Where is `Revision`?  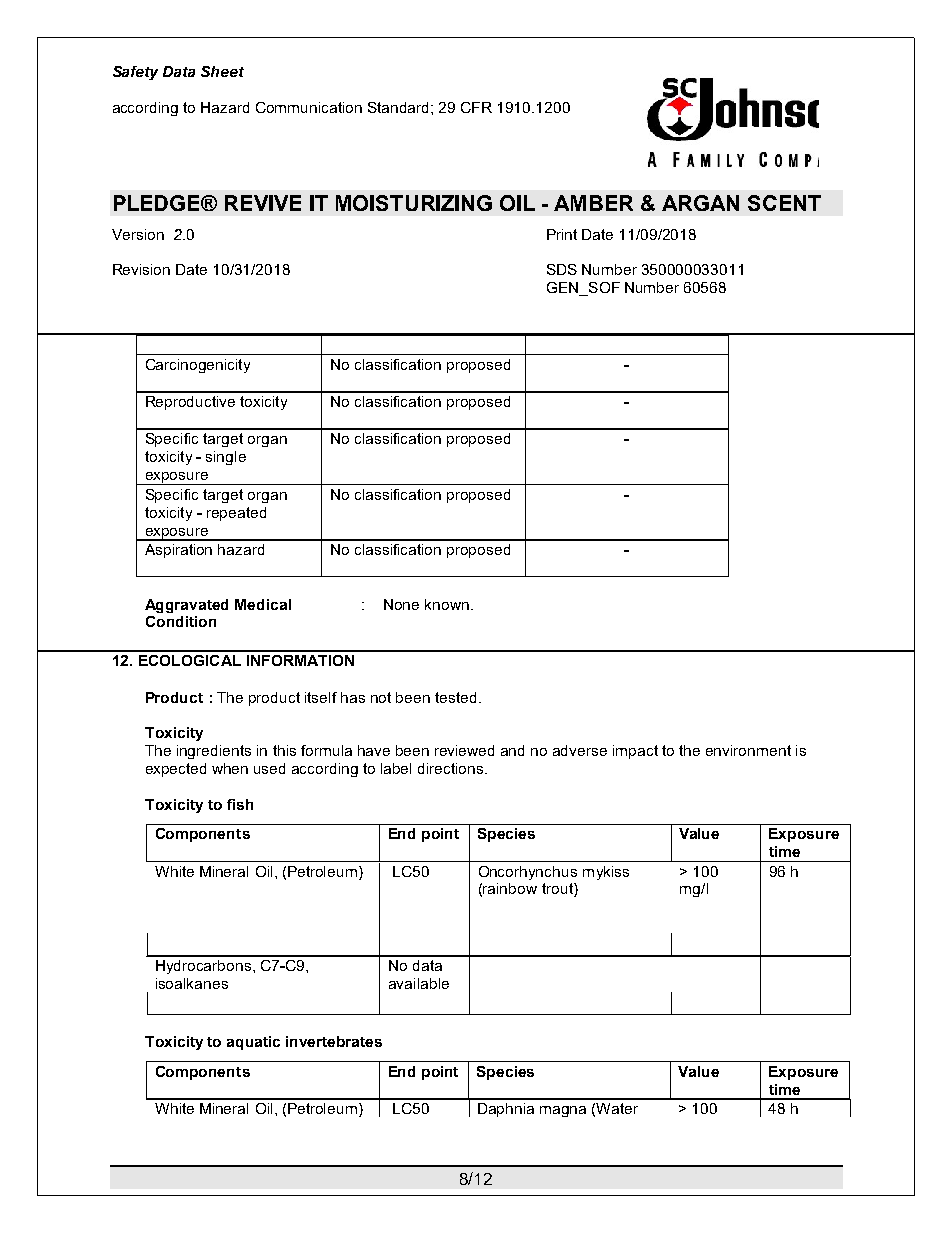 Revision is located at coordinates (141, 269).
